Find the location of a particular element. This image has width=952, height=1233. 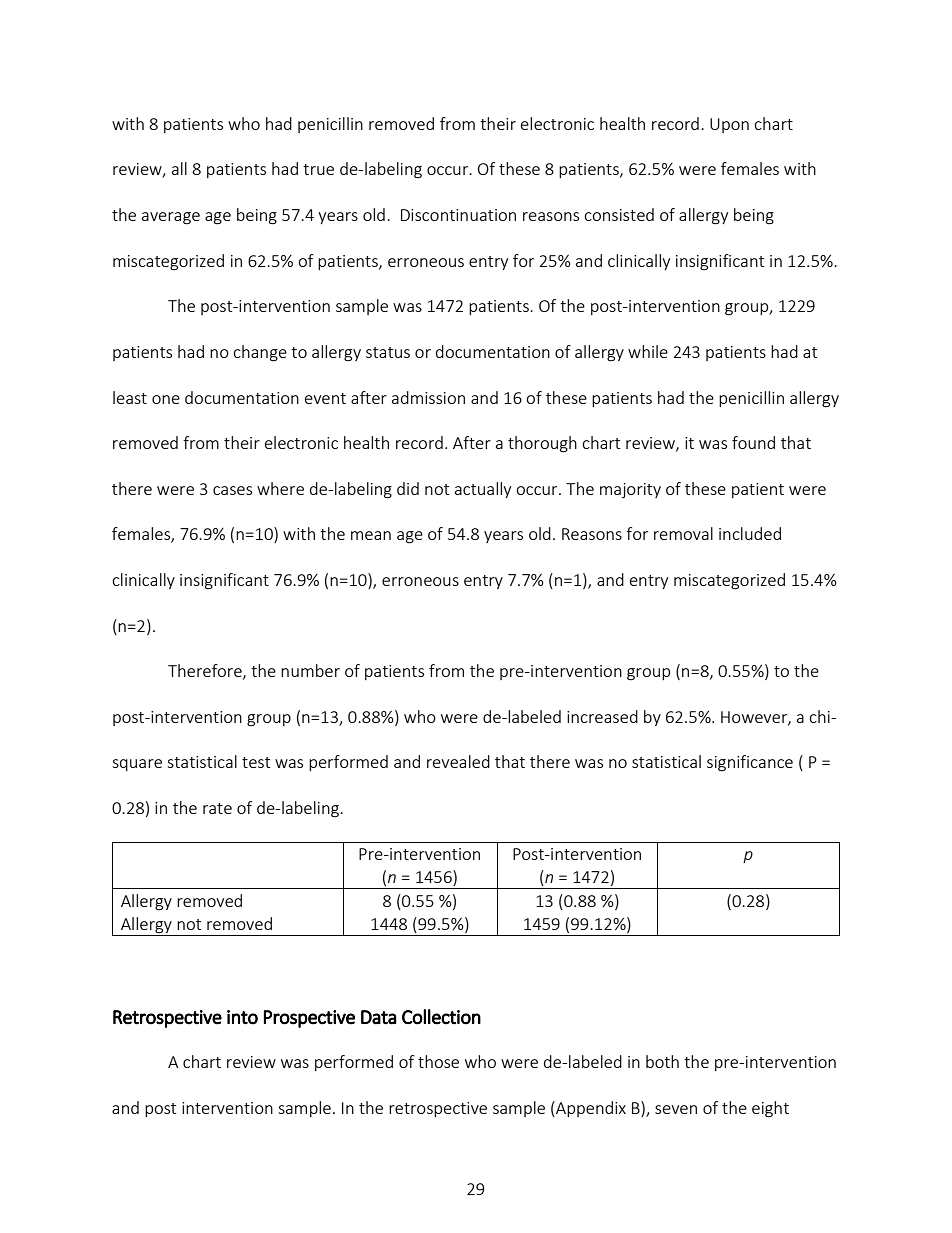

removal is located at coordinates (683, 533).
